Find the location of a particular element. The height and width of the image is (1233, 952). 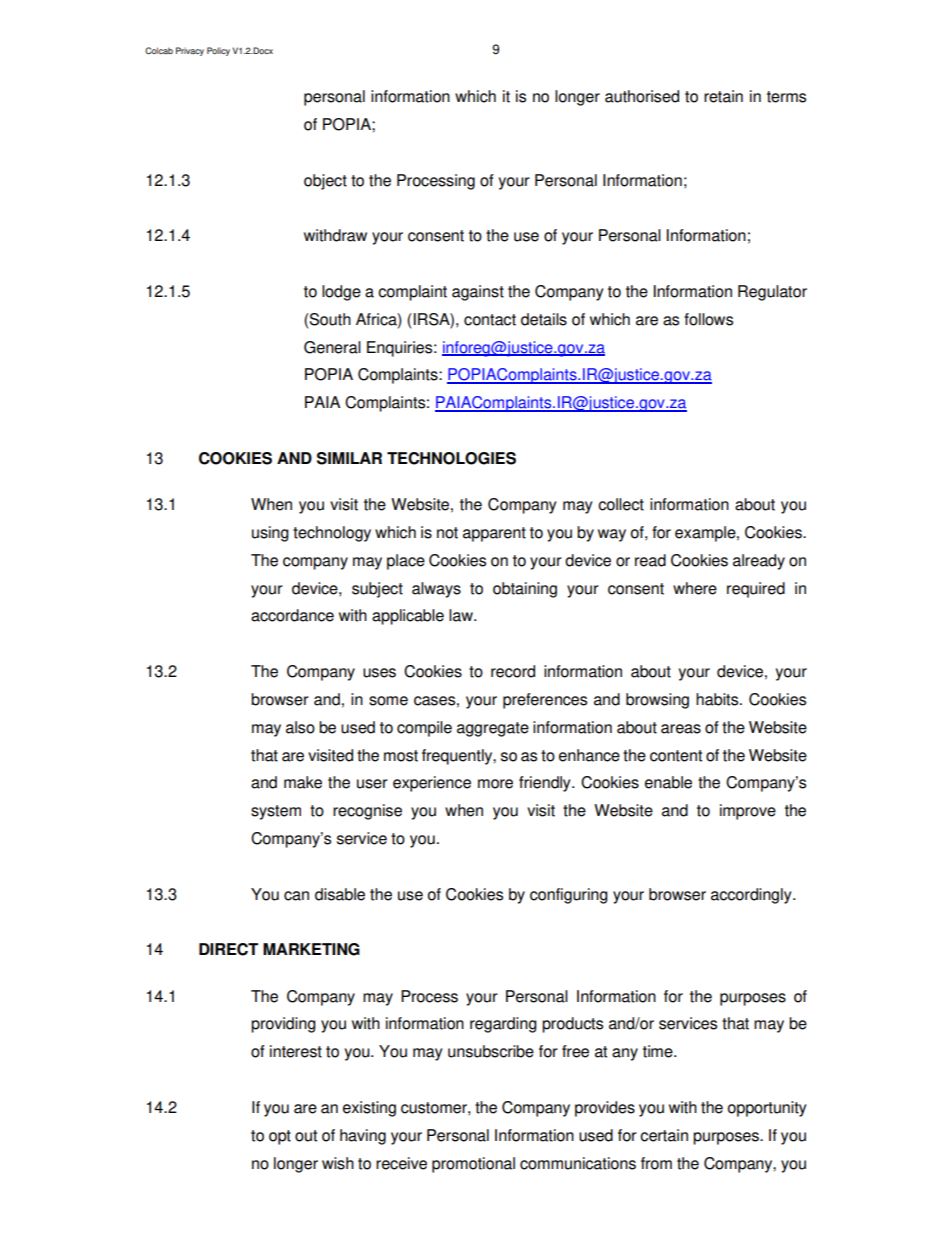

Policy is located at coordinates (218, 51).
